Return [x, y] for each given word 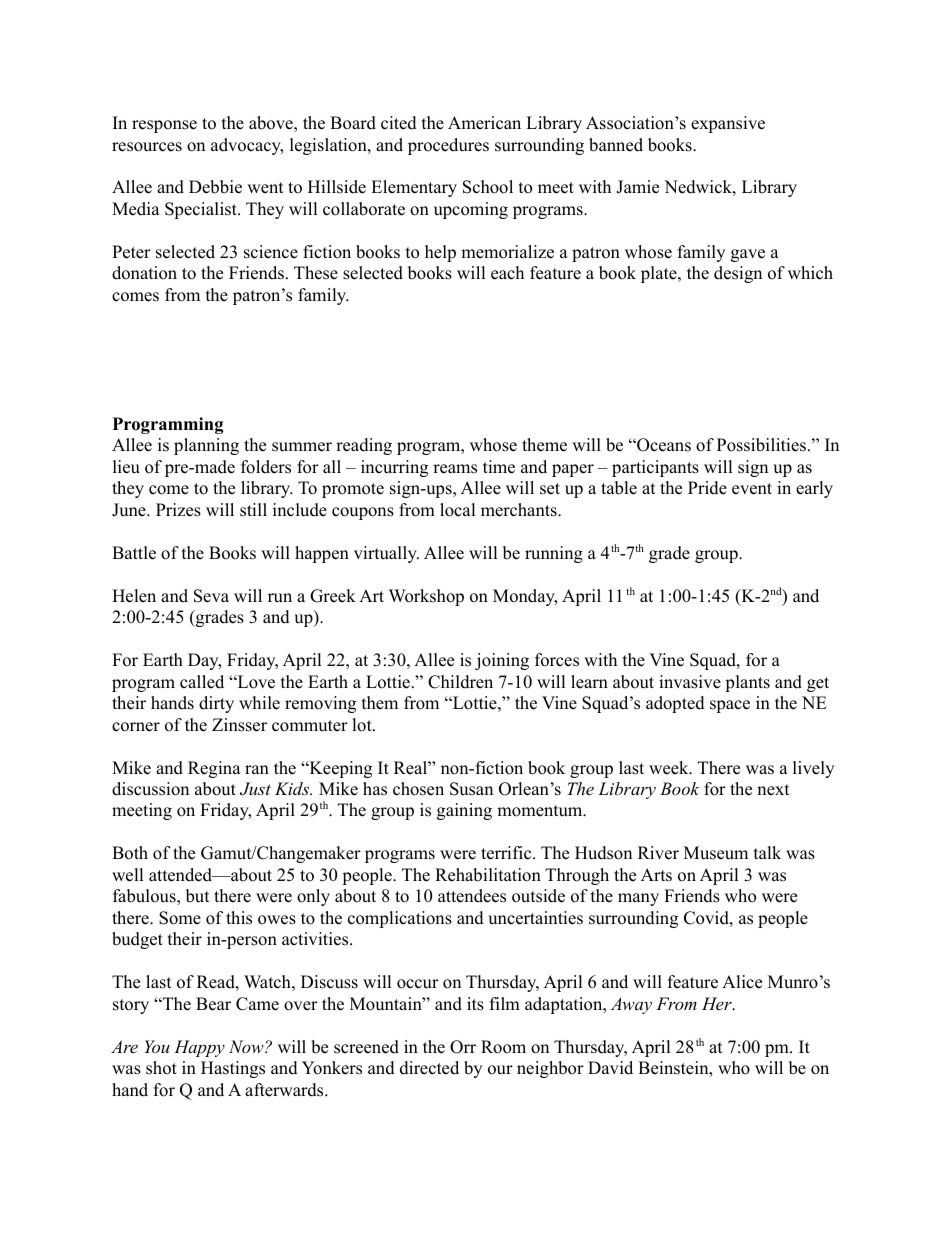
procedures [448, 146]
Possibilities [761, 445]
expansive [728, 124]
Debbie [215, 187]
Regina [214, 769]
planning [206, 446]
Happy [199, 1048]
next [773, 790]
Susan [471, 789]
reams [455, 469]
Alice [742, 982]
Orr [463, 1047]
